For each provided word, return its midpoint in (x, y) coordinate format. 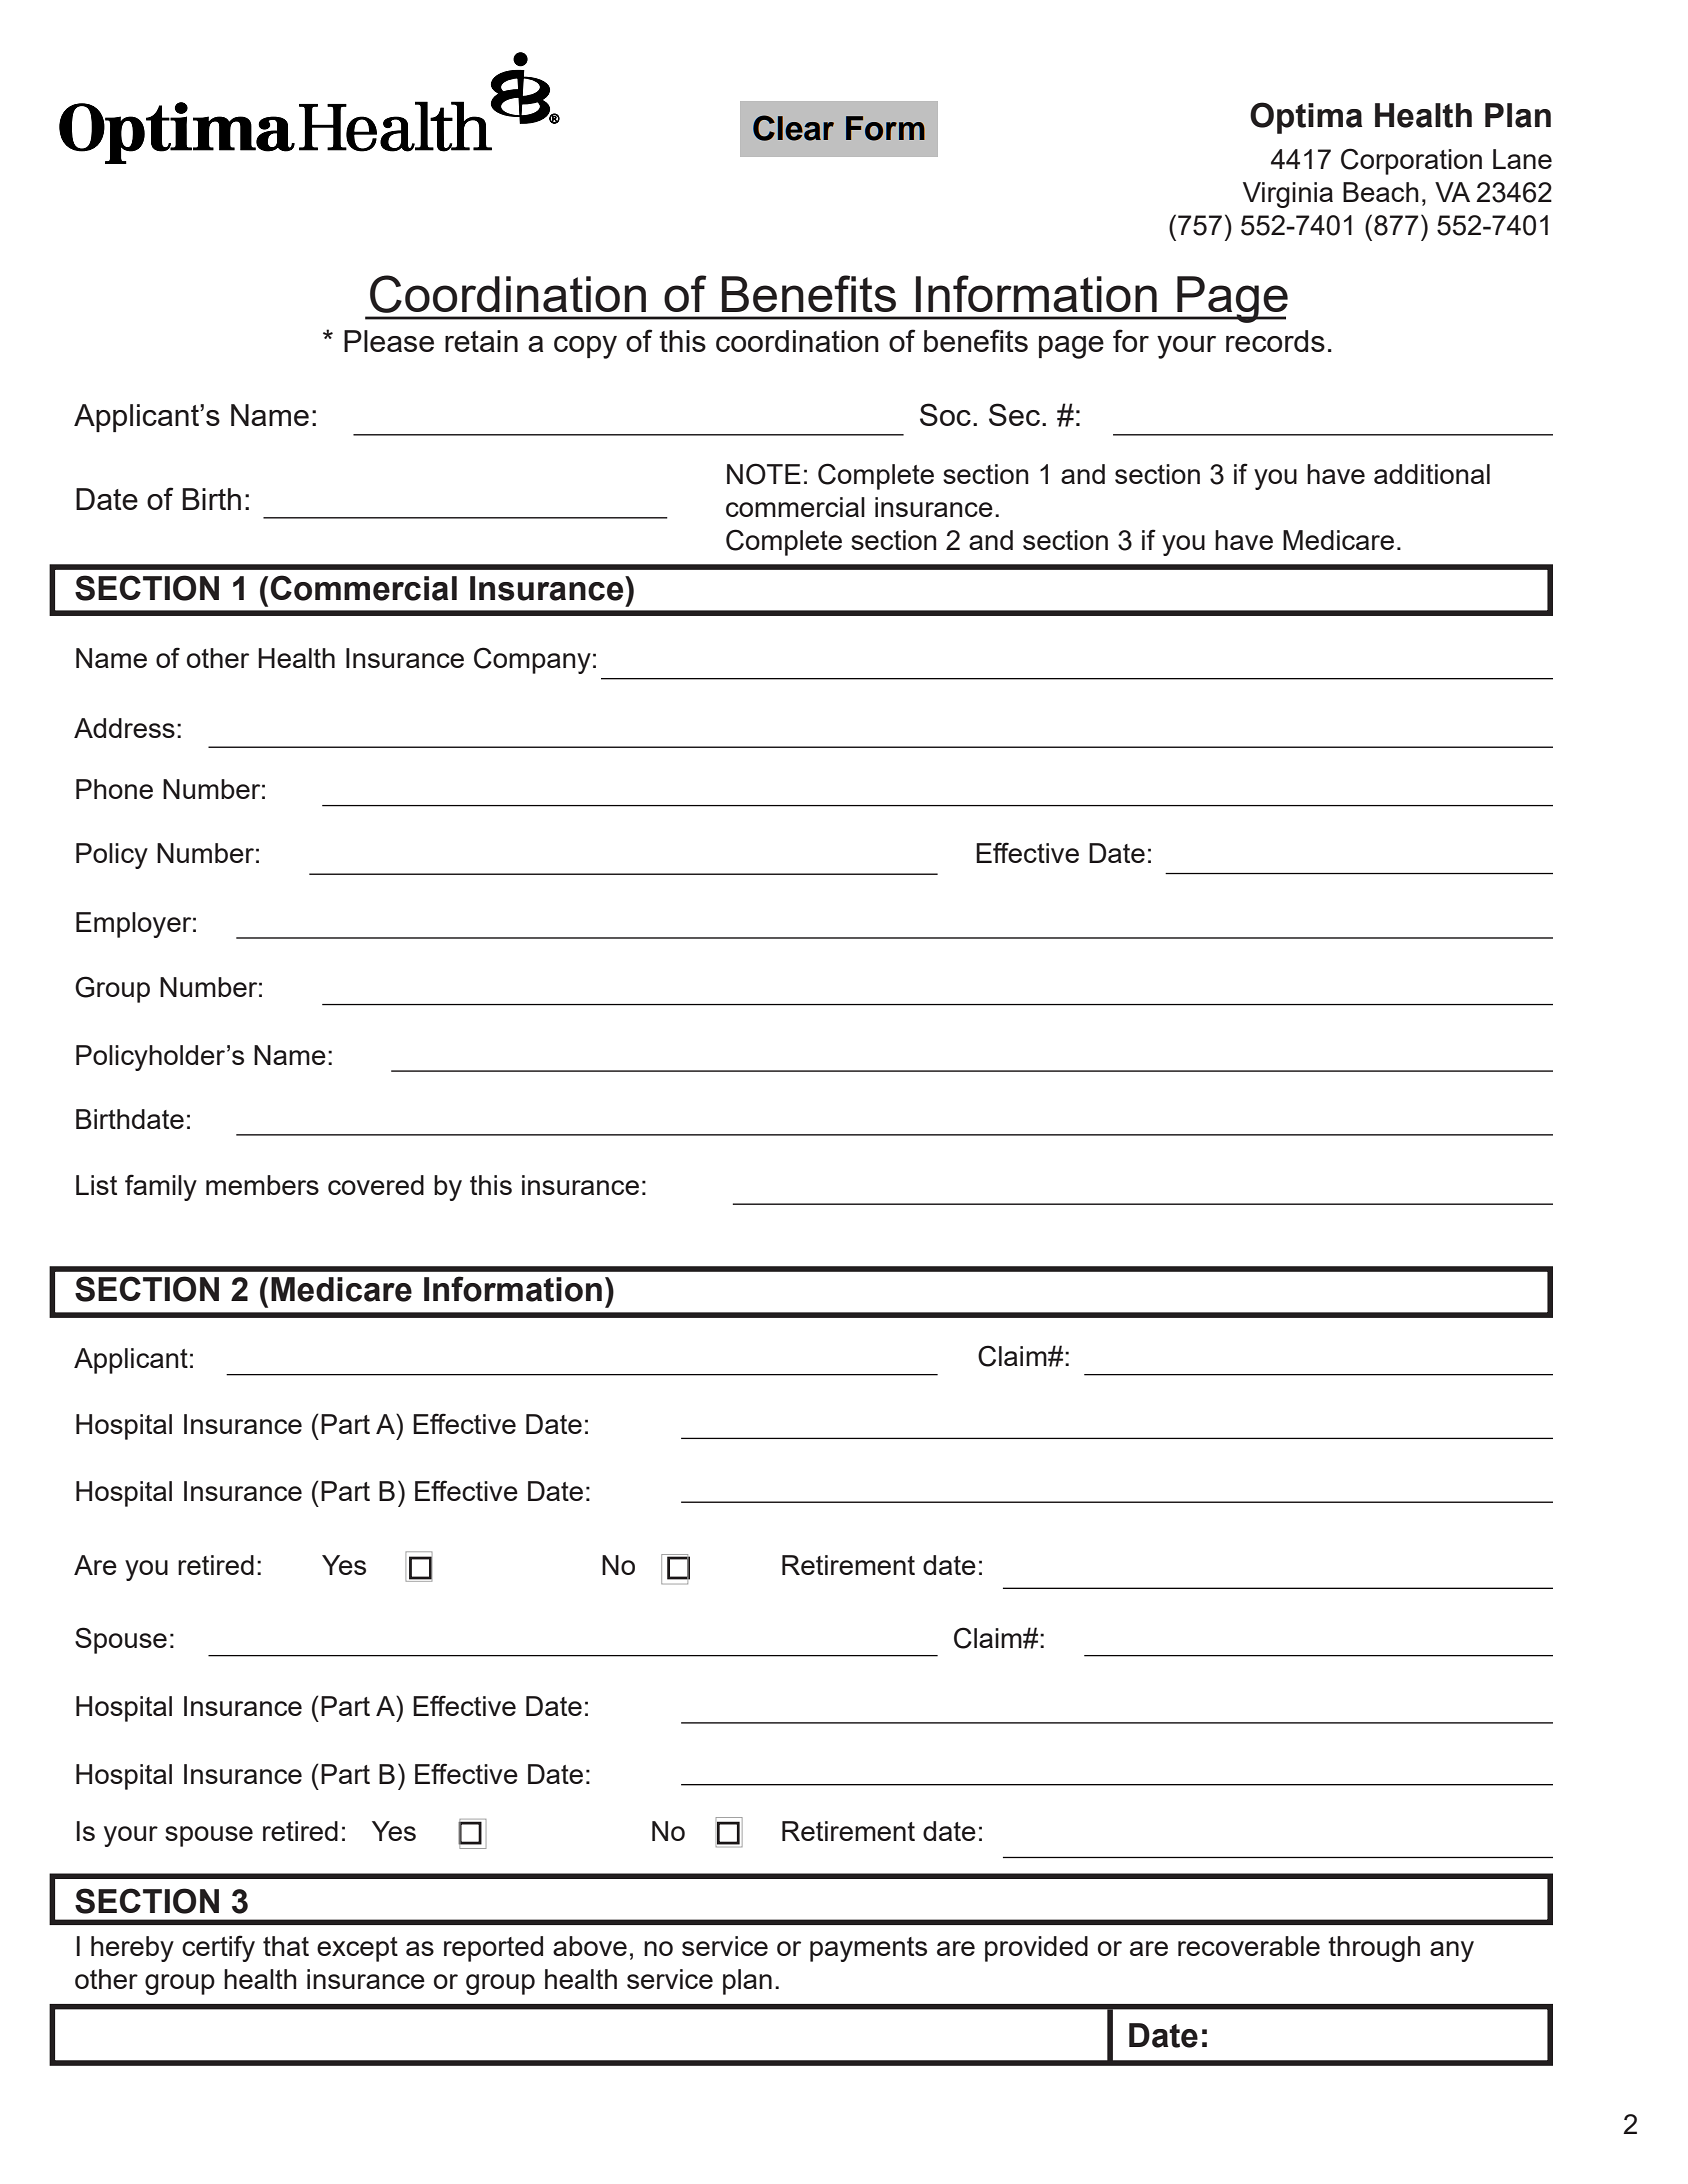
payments (868, 1949)
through (1374, 1949)
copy (585, 347)
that (286, 1946)
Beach (1381, 192)
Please (389, 341)
